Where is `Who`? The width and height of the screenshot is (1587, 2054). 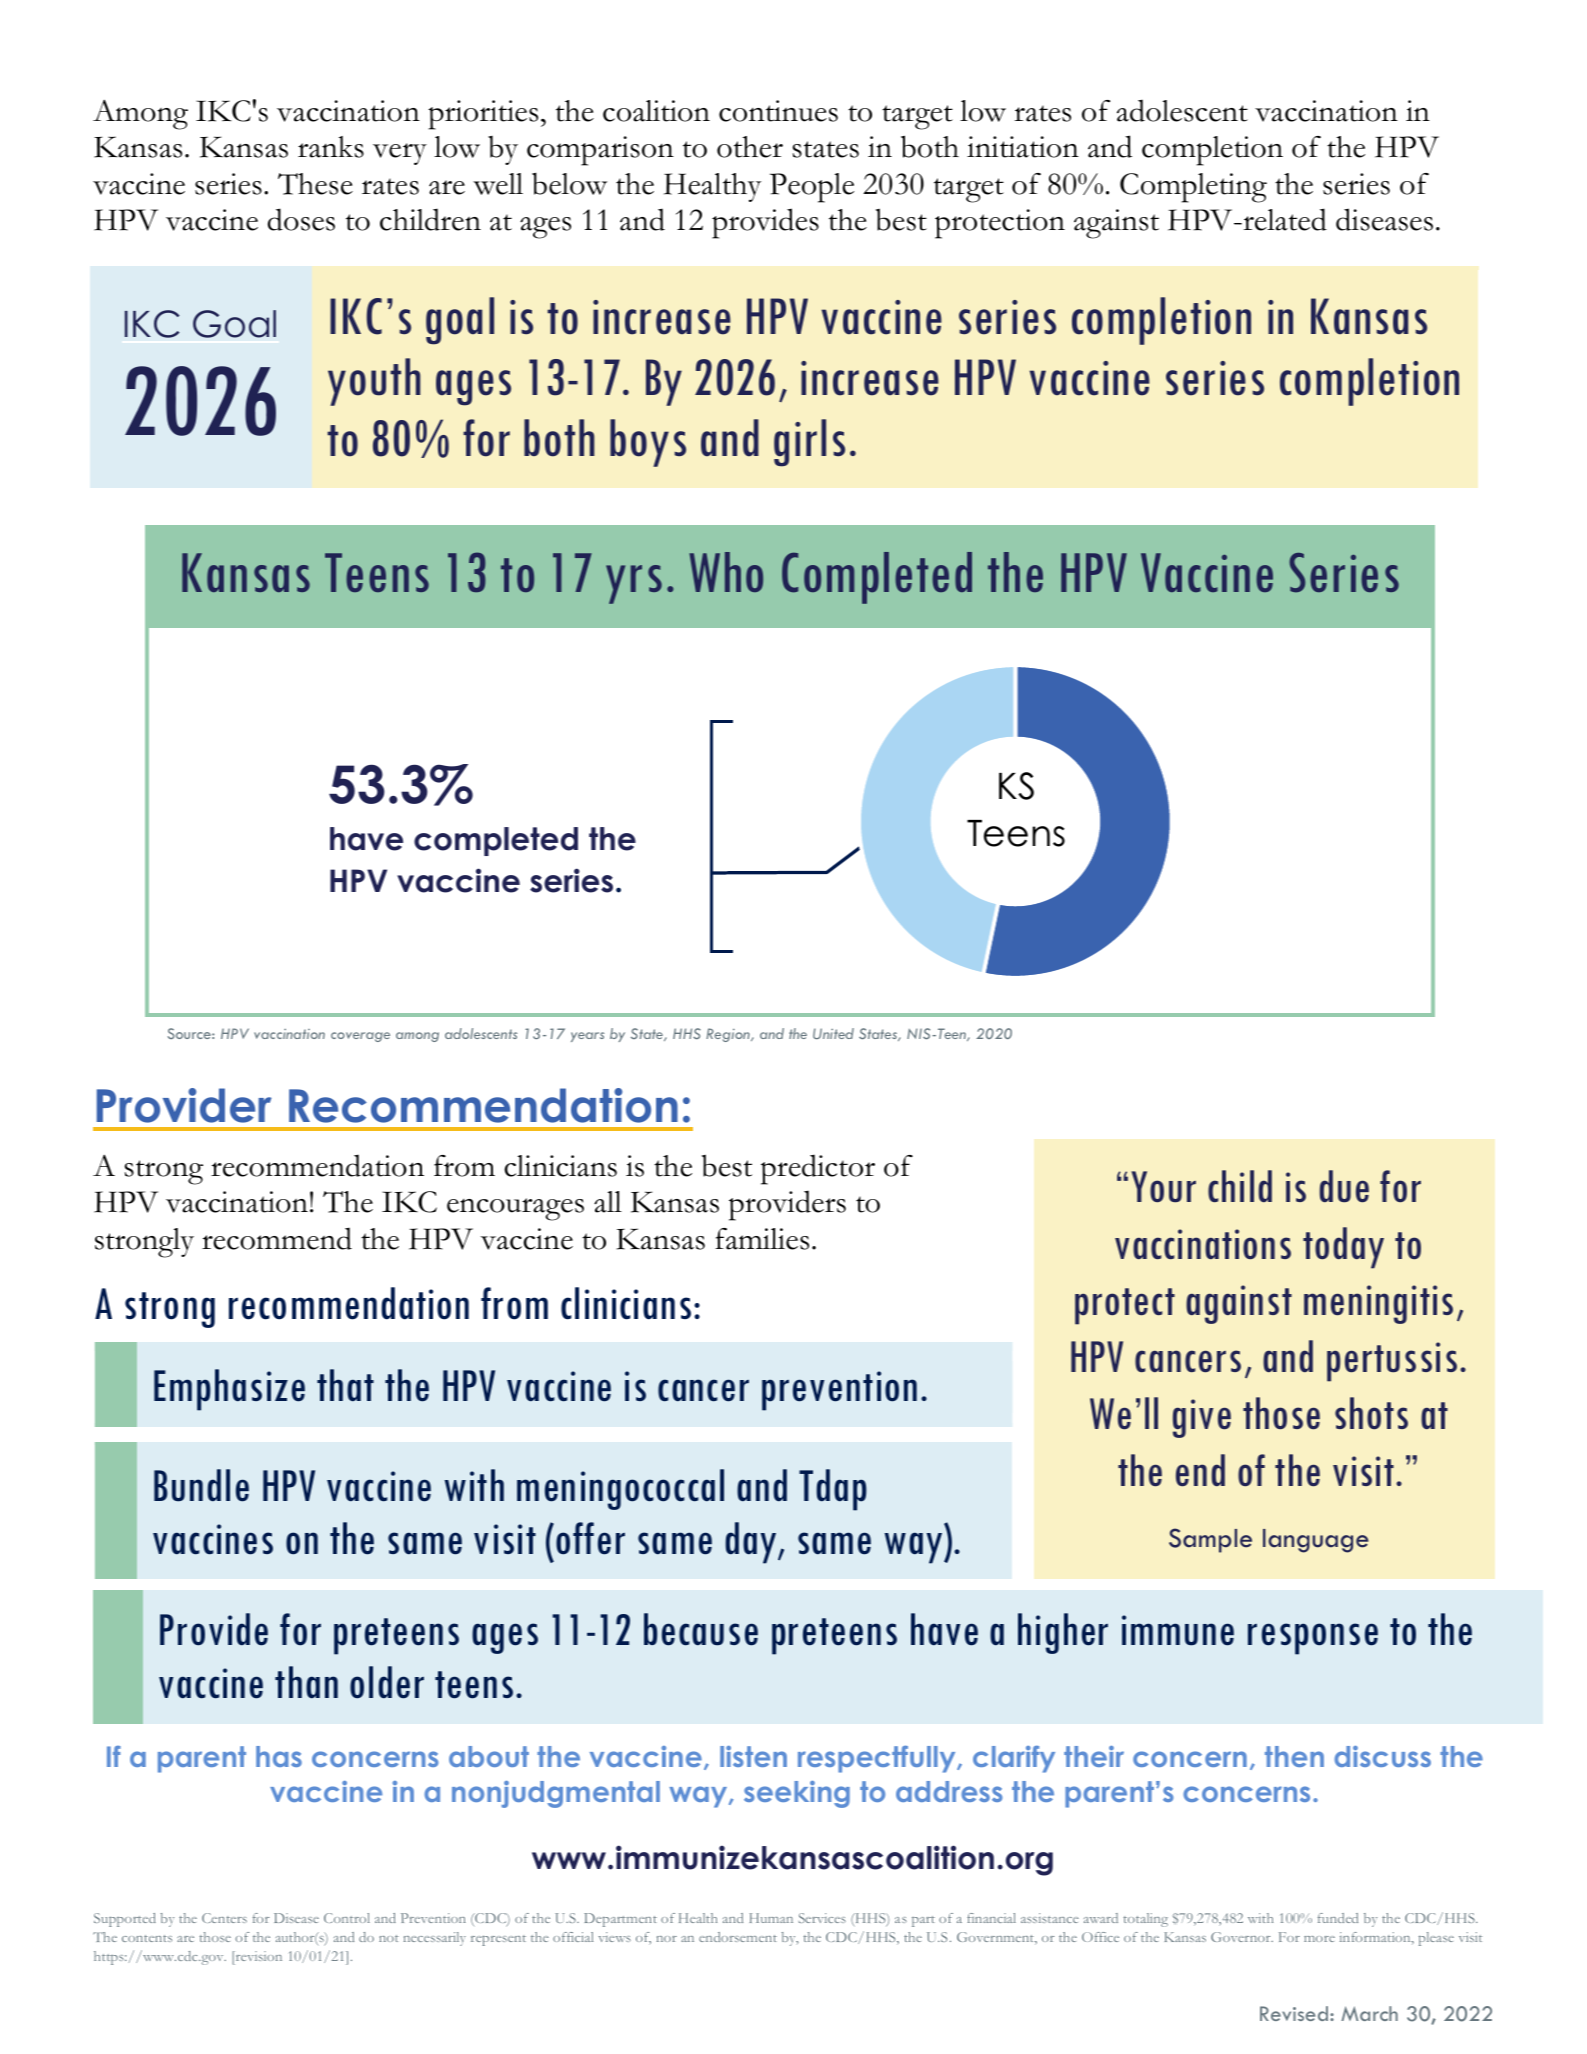 Who is located at coordinates (726, 572).
